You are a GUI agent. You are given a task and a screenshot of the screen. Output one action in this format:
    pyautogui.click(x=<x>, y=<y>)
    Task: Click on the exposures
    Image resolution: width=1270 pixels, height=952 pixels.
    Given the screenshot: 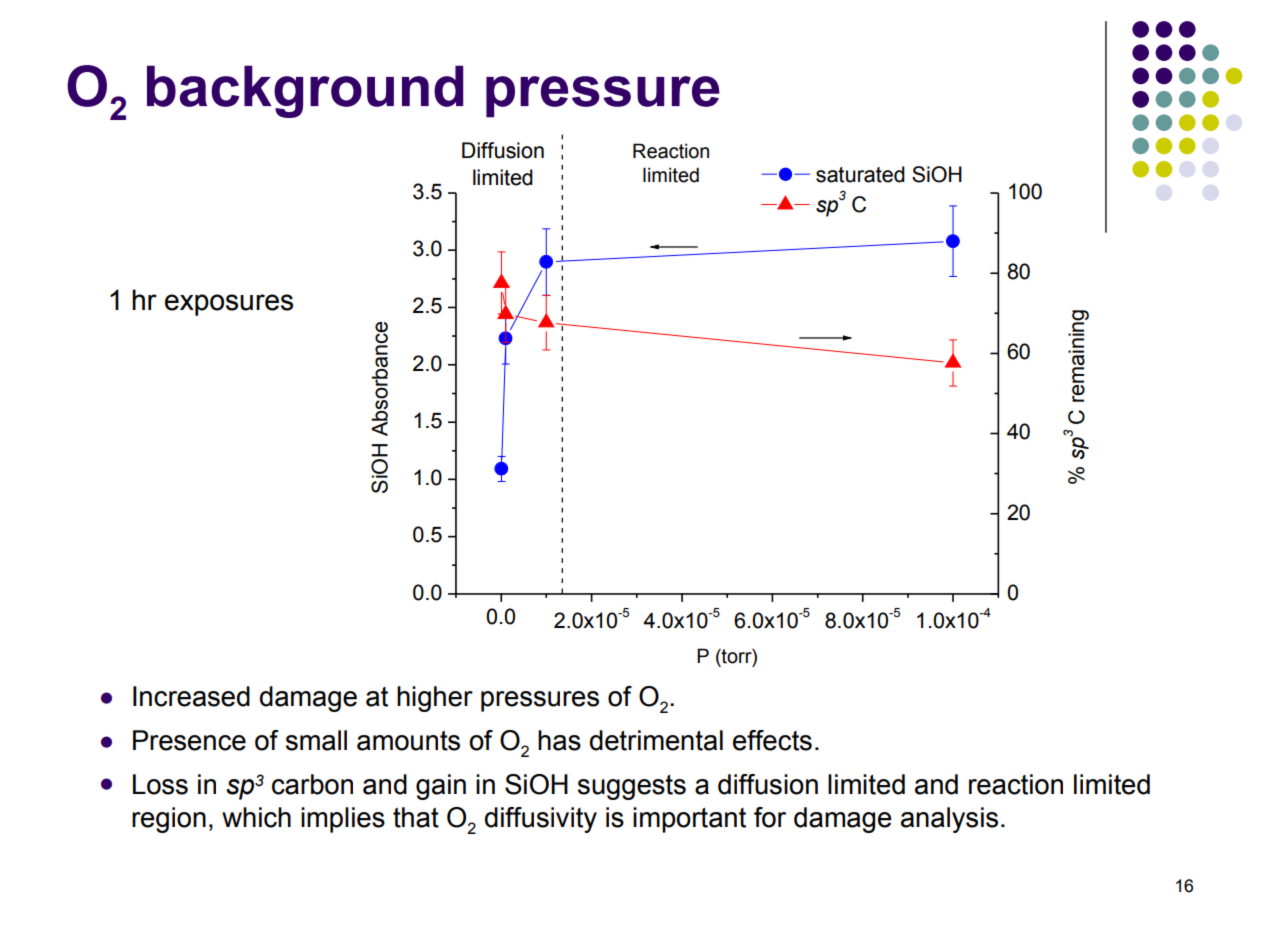 What is the action you would take?
    pyautogui.click(x=229, y=305)
